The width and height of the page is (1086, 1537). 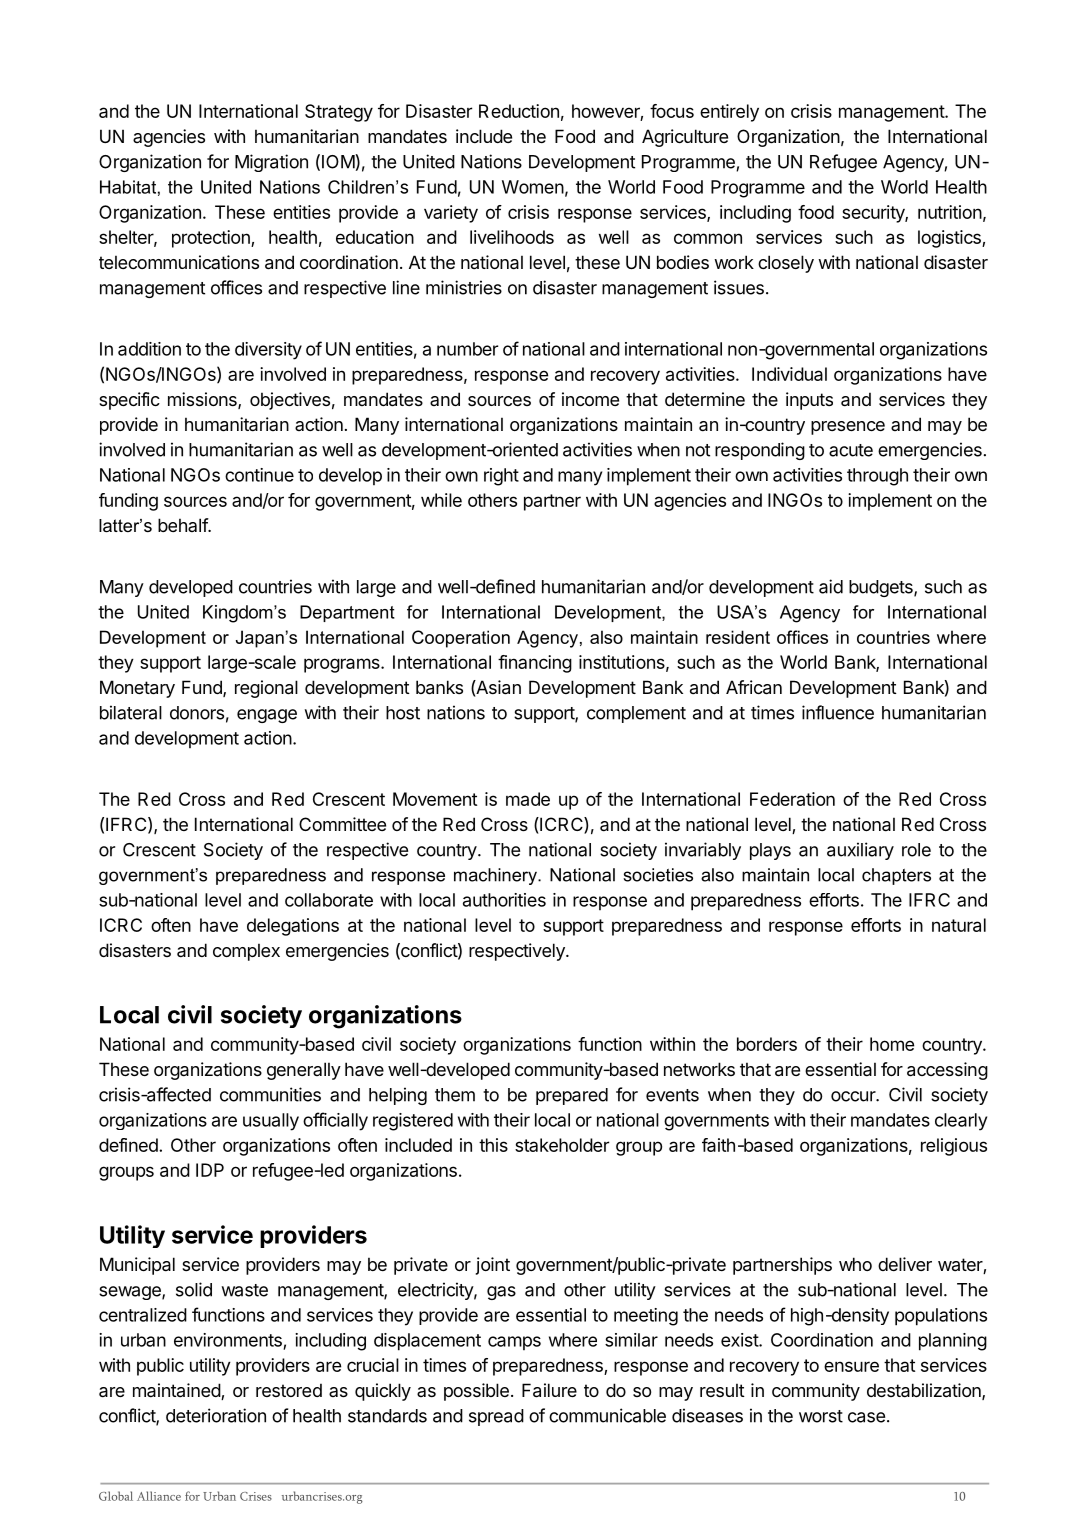 What do you see at coordinates (533, 187) in the page?
I see `Women` at bounding box center [533, 187].
